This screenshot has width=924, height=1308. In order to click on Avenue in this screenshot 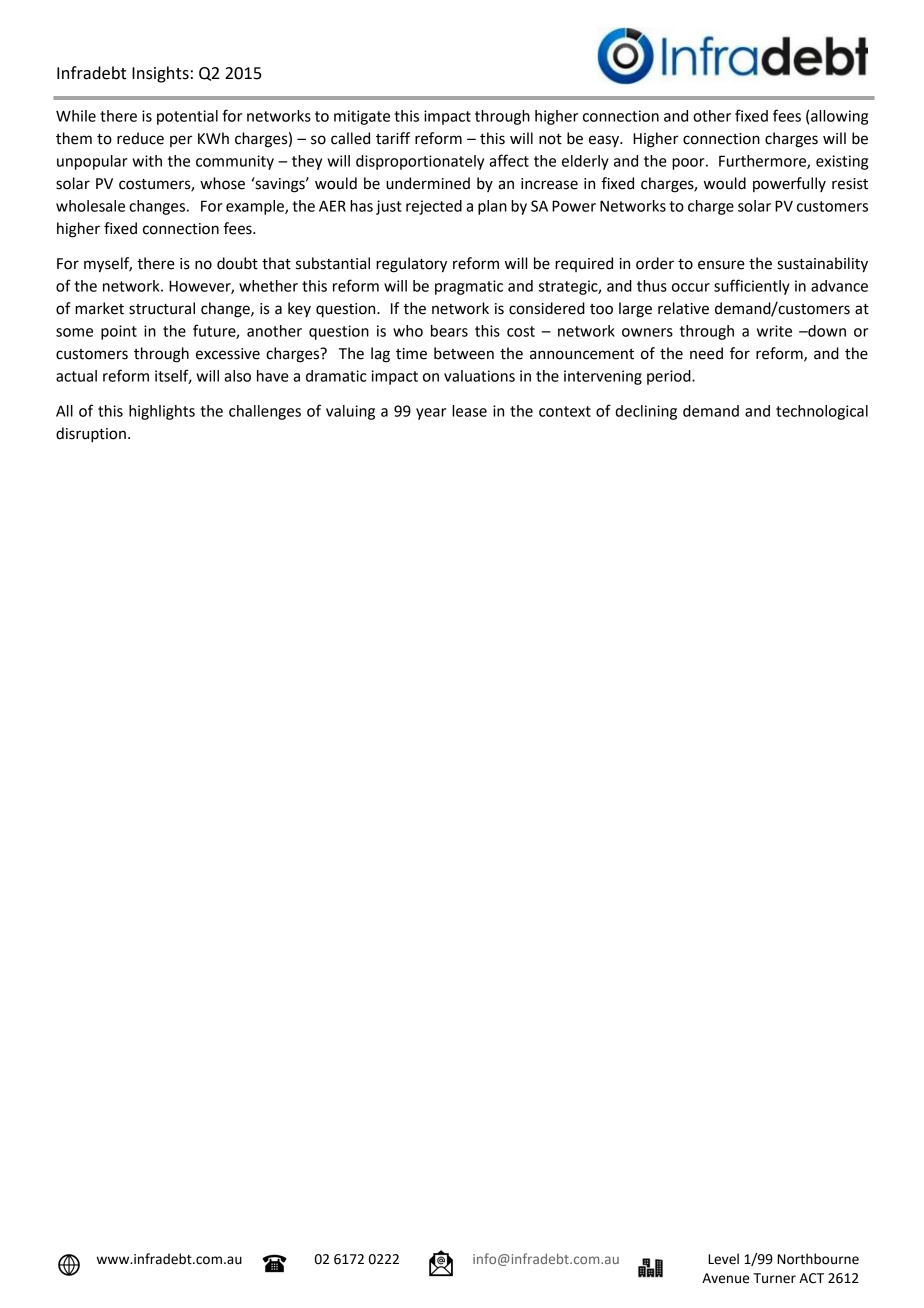, I will do `click(725, 1278)`.
